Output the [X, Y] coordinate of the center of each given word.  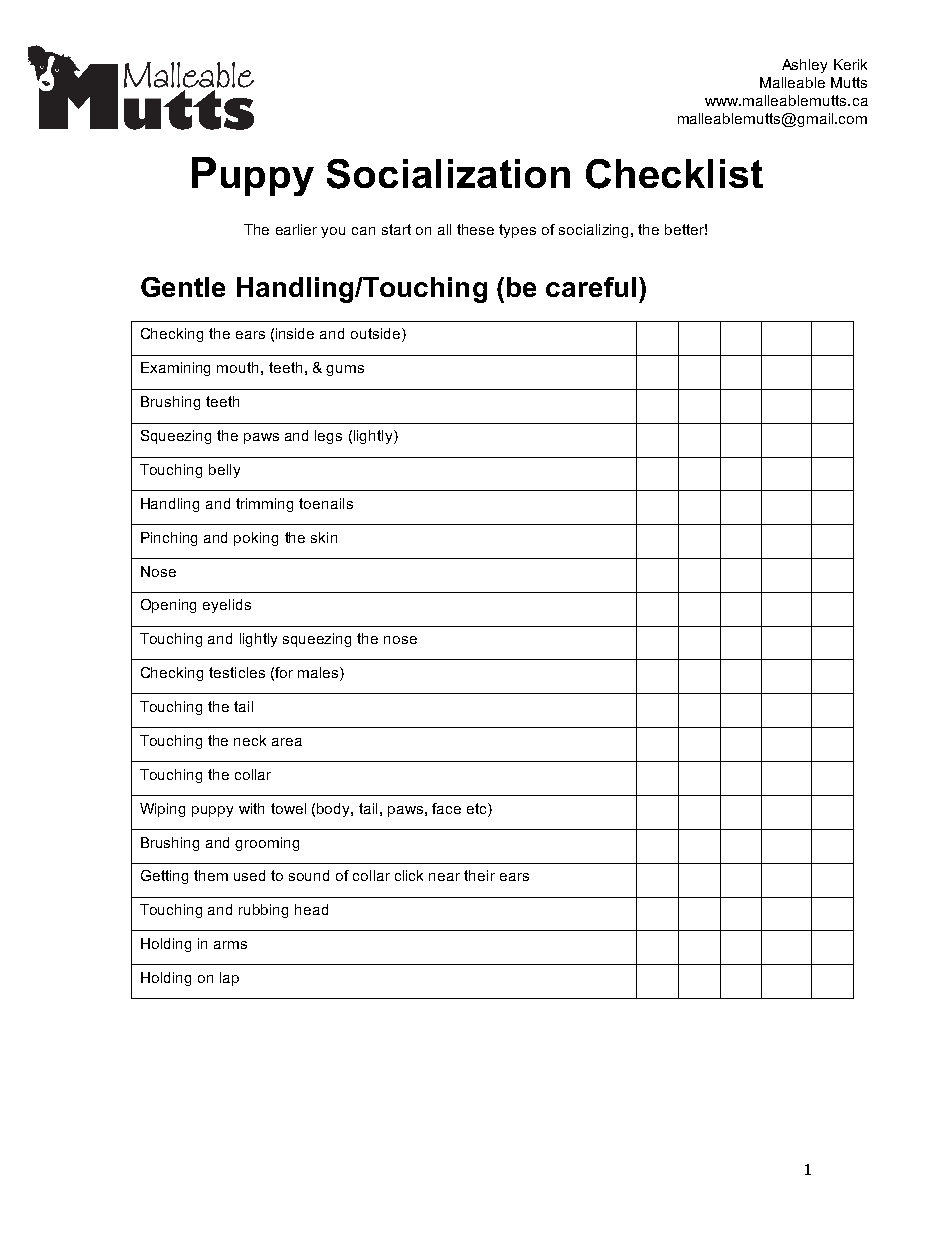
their [479, 875]
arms [230, 945]
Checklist [674, 174]
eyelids [227, 606]
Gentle [183, 287]
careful [591, 287]
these [475, 229]
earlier [296, 229]
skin [324, 537]
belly [224, 471]
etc [478, 808]
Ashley [804, 66]
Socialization [448, 174]
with [251, 808]
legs [328, 437]
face [446, 808]
